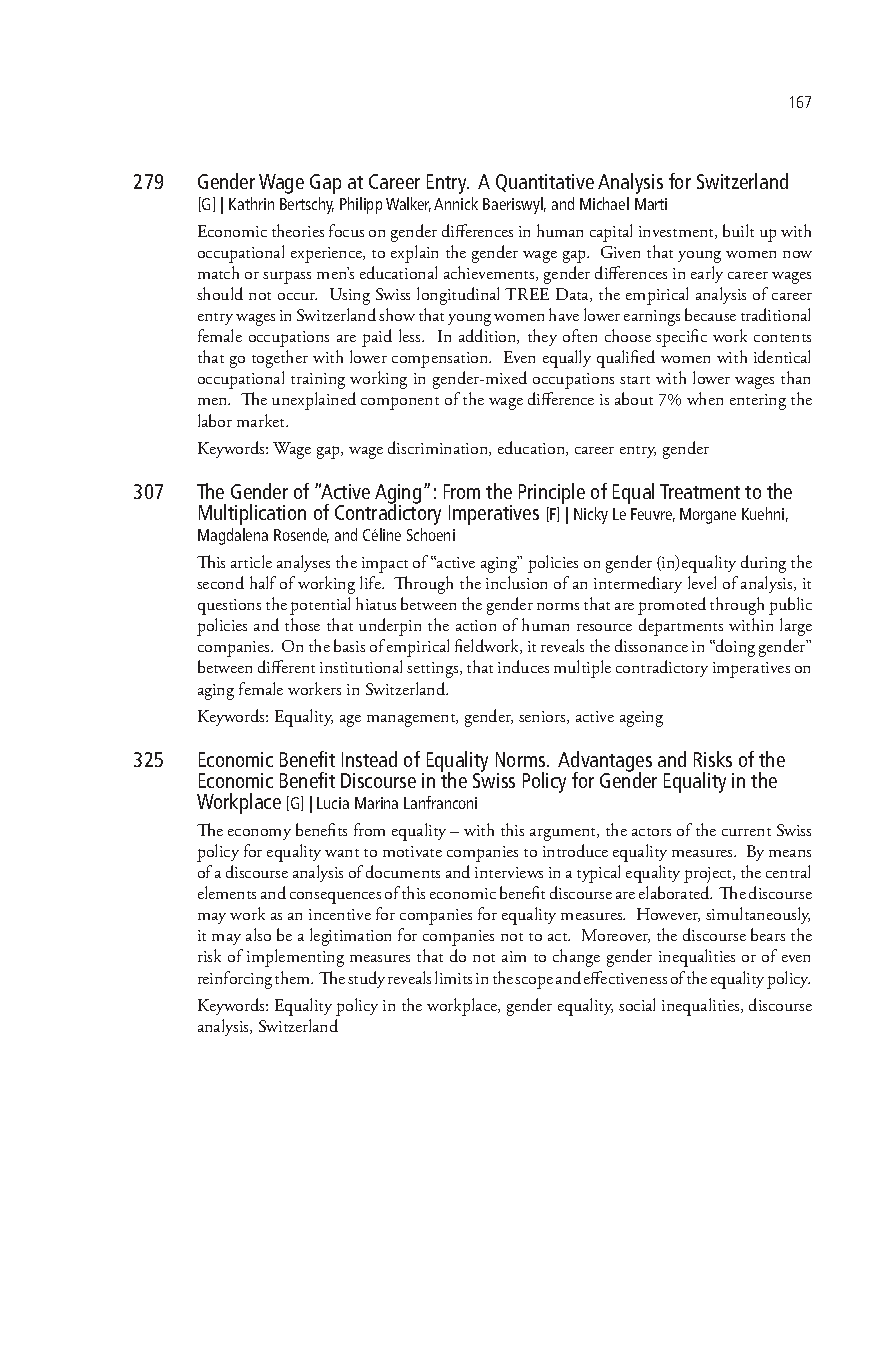 The height and width of the screenshot is (1345, 896). I want to click on ageing, so click(641, 719).
